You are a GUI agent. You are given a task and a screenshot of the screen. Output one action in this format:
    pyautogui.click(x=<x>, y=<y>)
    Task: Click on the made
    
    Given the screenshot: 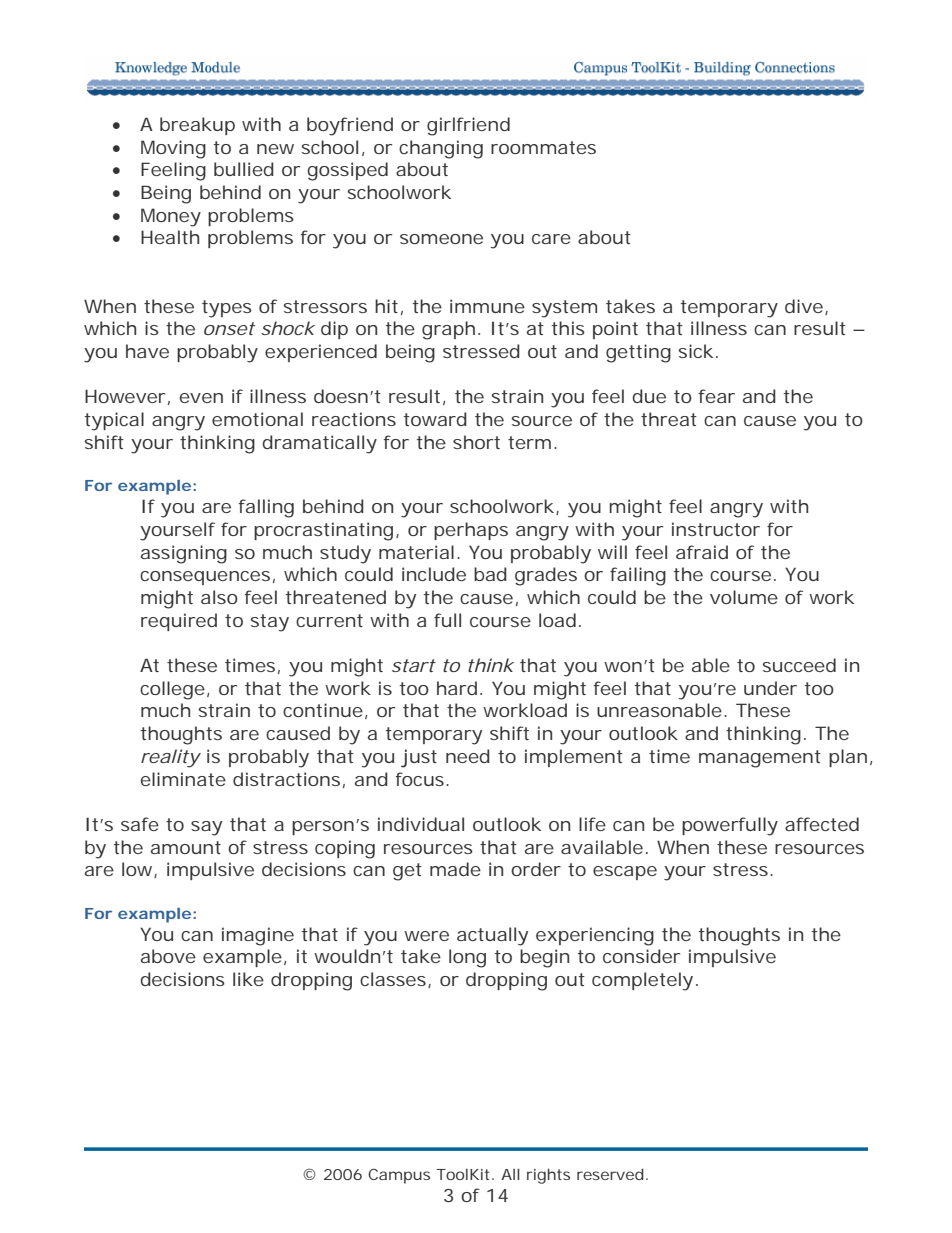 What is the action you would take?
    pyautogui.click(x=455, y=869)
